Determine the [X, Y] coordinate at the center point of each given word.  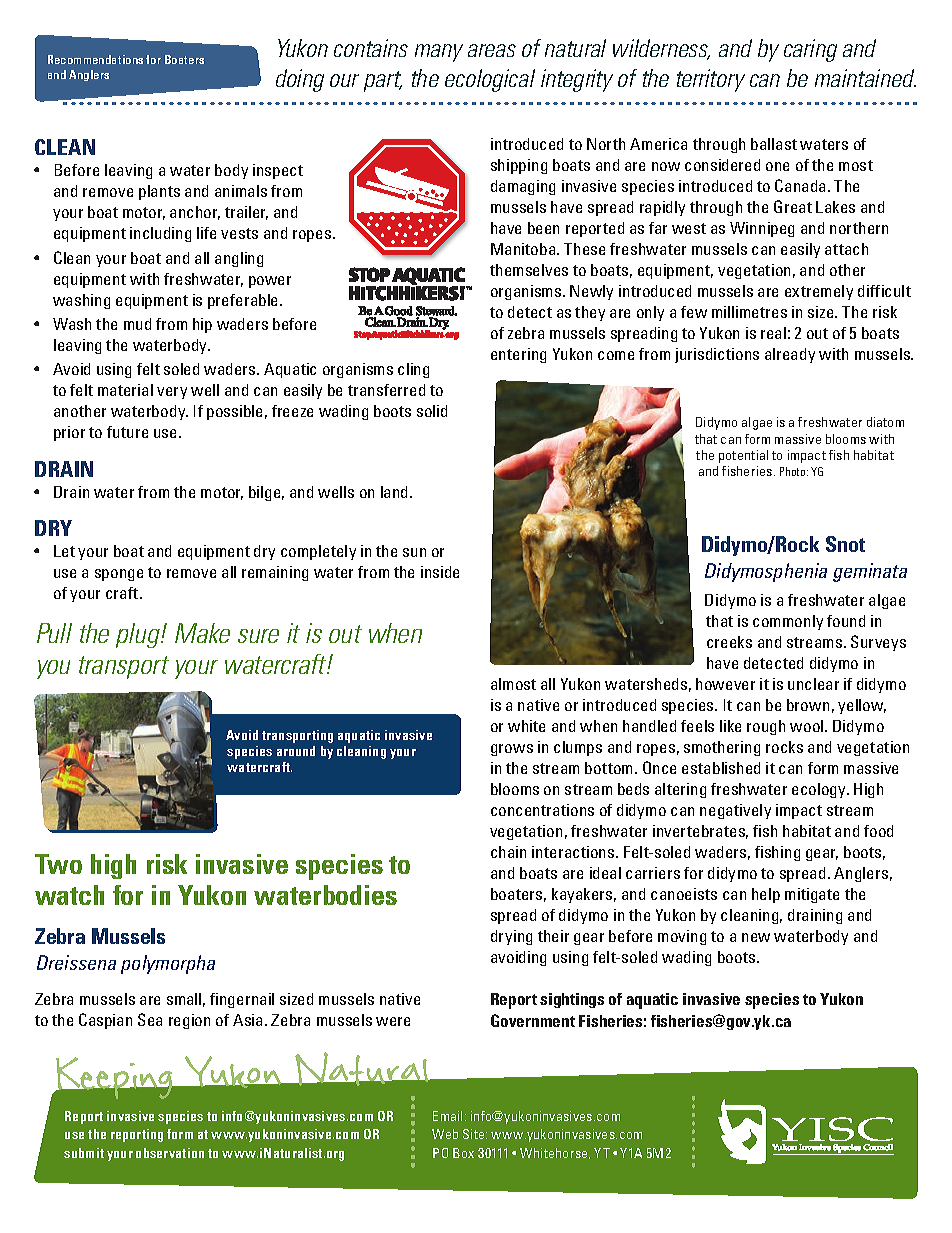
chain [508, 852]
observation [170, 1153]
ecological [490, 80]
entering [518, 355]
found [846, 621]
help [766, 895]
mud [137, 324]
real [773, 333]
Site [475, 1134]
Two [58, 864]
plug [139, 635]
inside [440, 572]
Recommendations [95, 59]
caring [810, 50]
